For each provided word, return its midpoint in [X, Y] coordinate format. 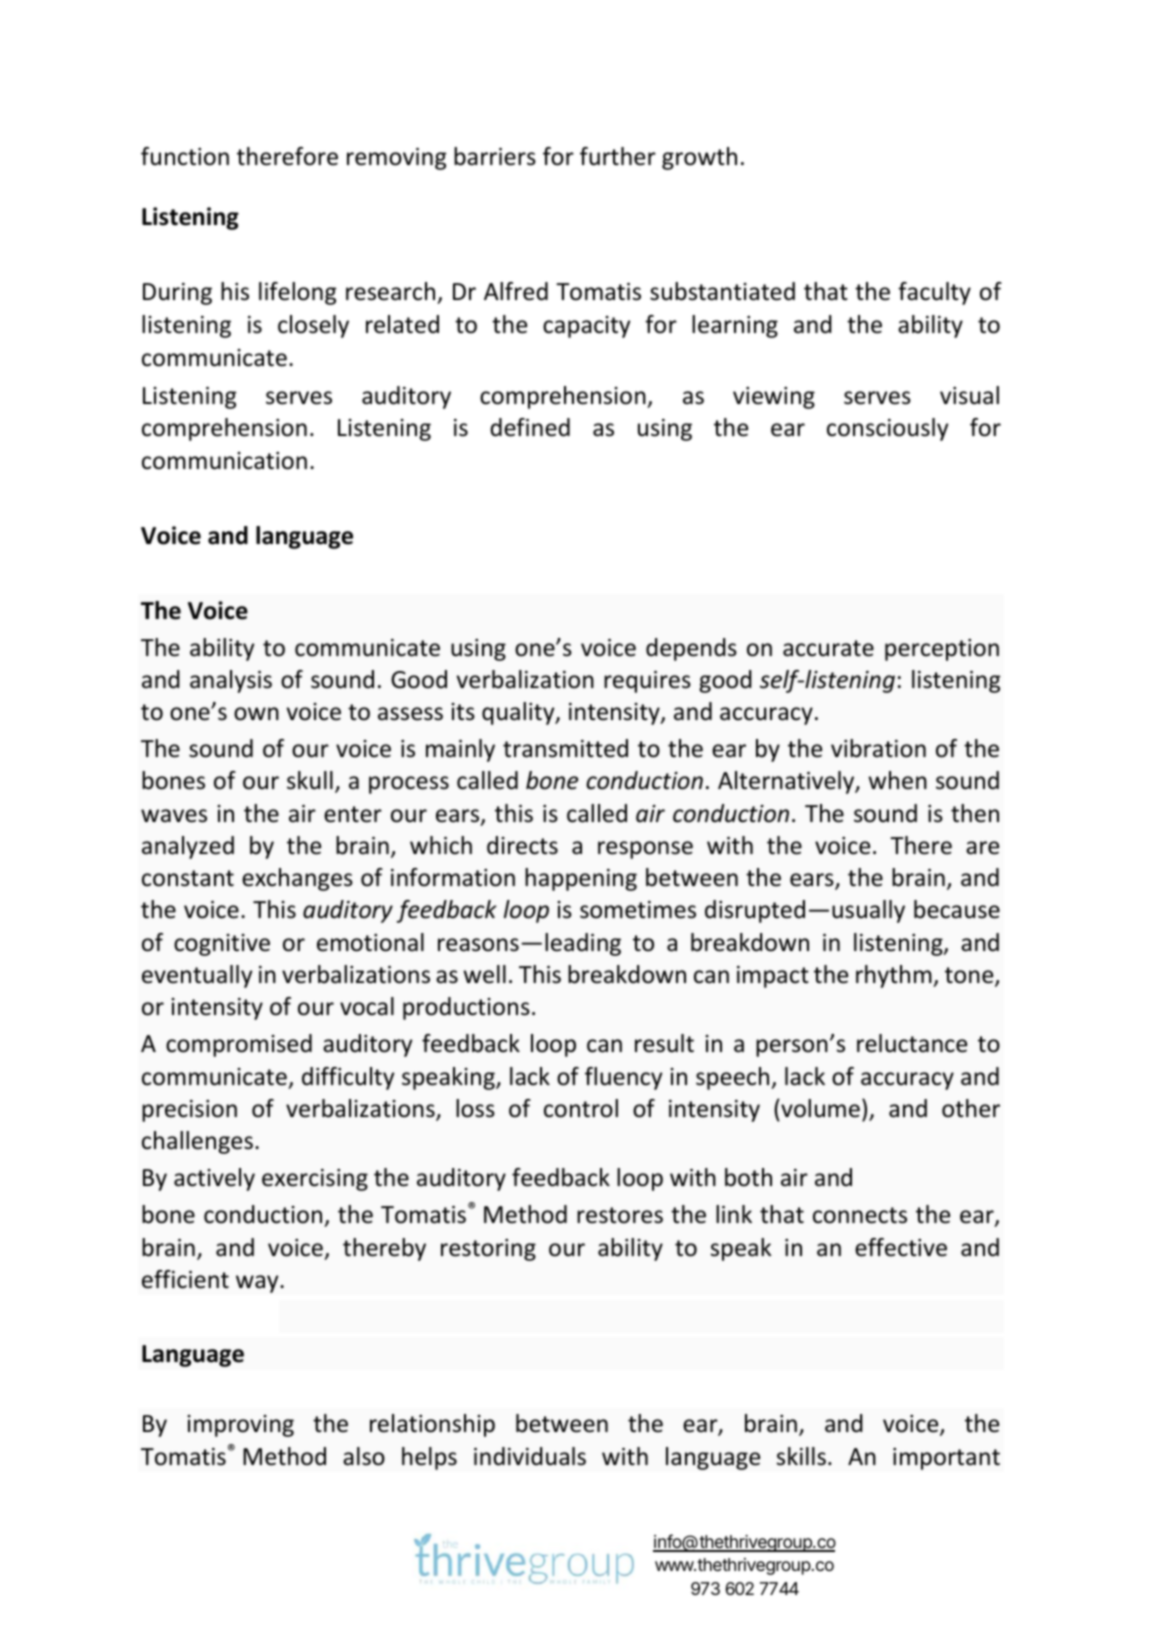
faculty [934, 293]
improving [240, 1426]
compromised [239, 1045]
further [618, 156]
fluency [623, 1078]
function [185, 156]
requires [647, 682]
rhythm [895, 976]
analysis [231, 681]
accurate [828, 648]
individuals [530, 1456]
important [946, 1459]
